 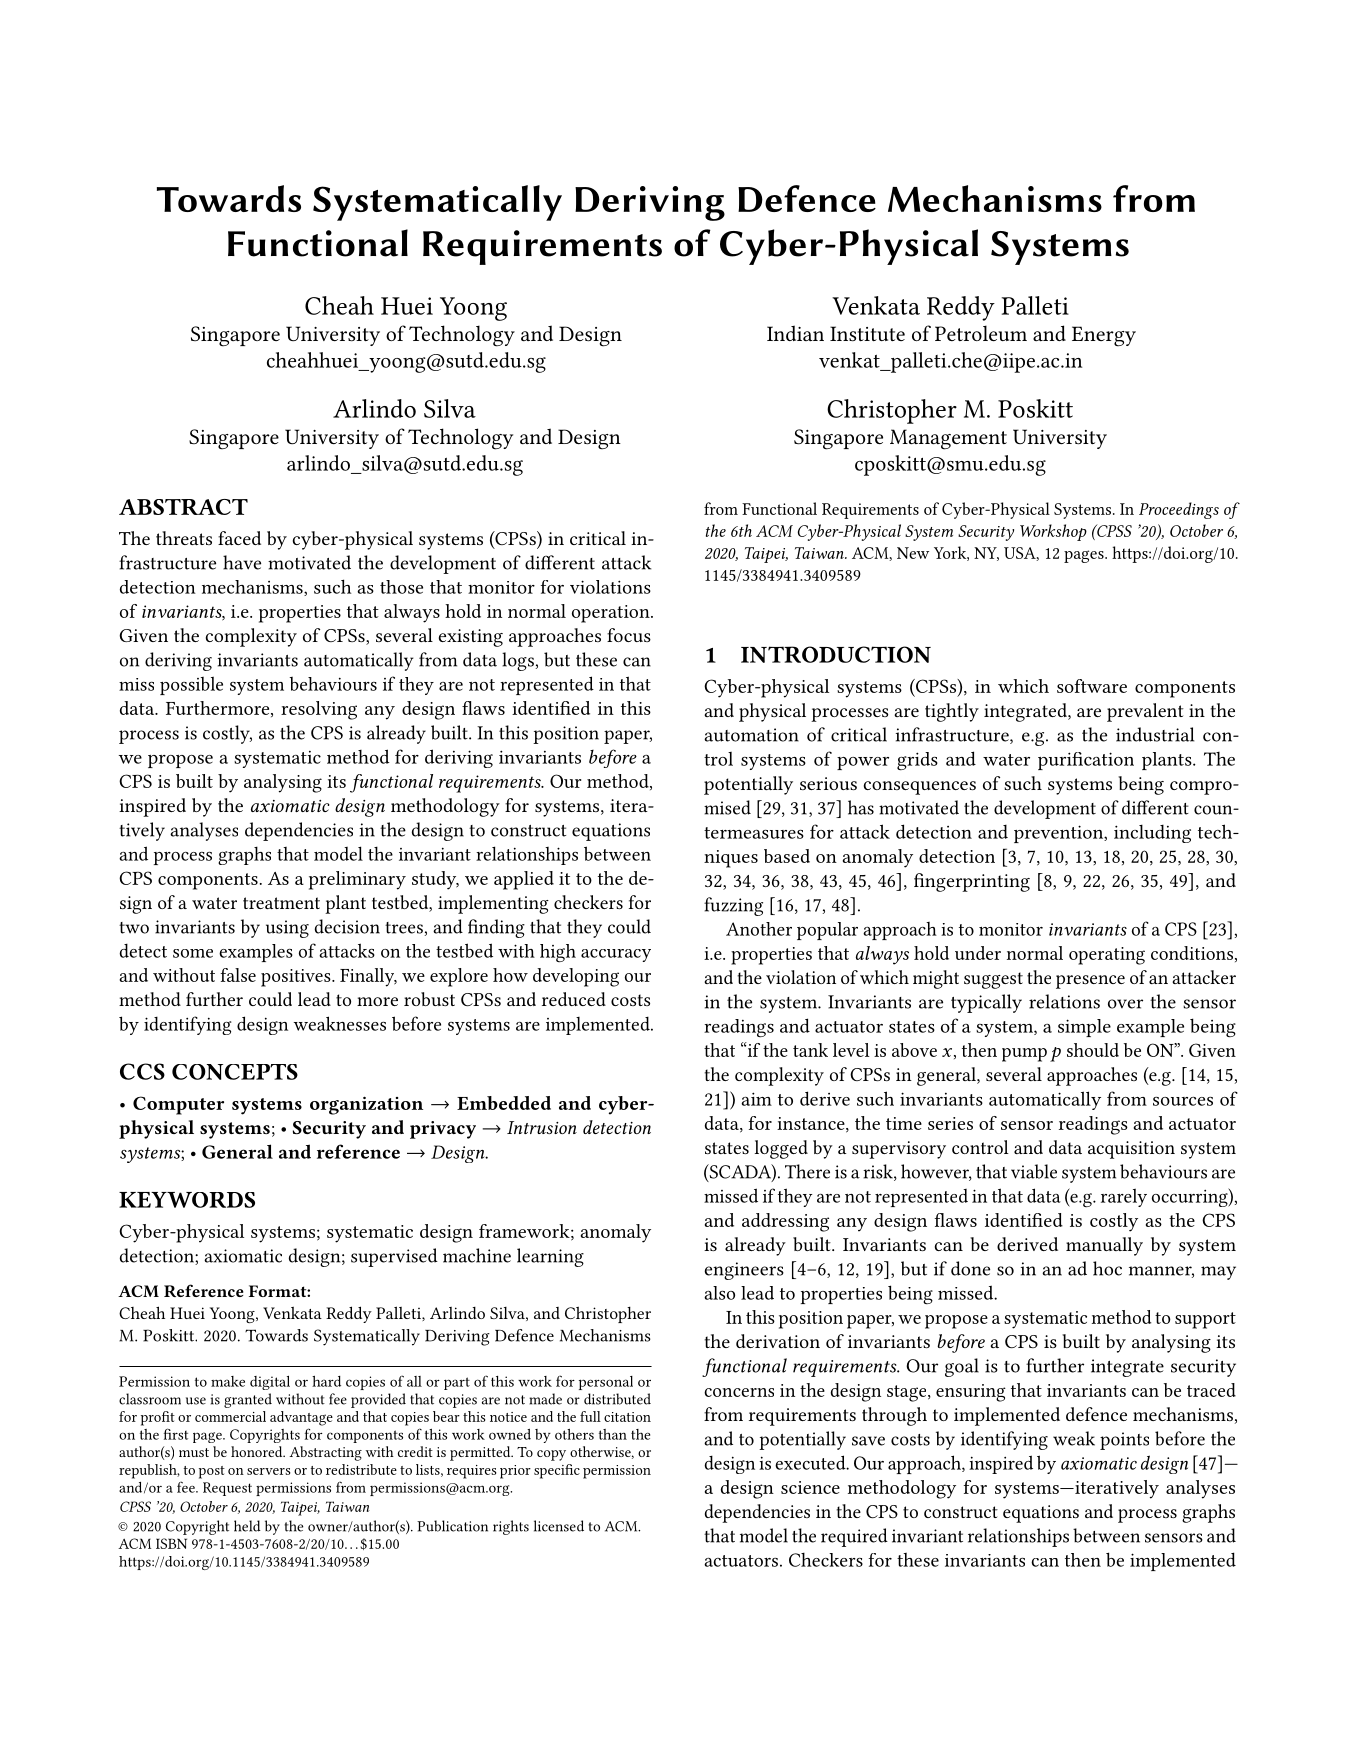 I want to click on Energy, so click(x=1104, y=336).
